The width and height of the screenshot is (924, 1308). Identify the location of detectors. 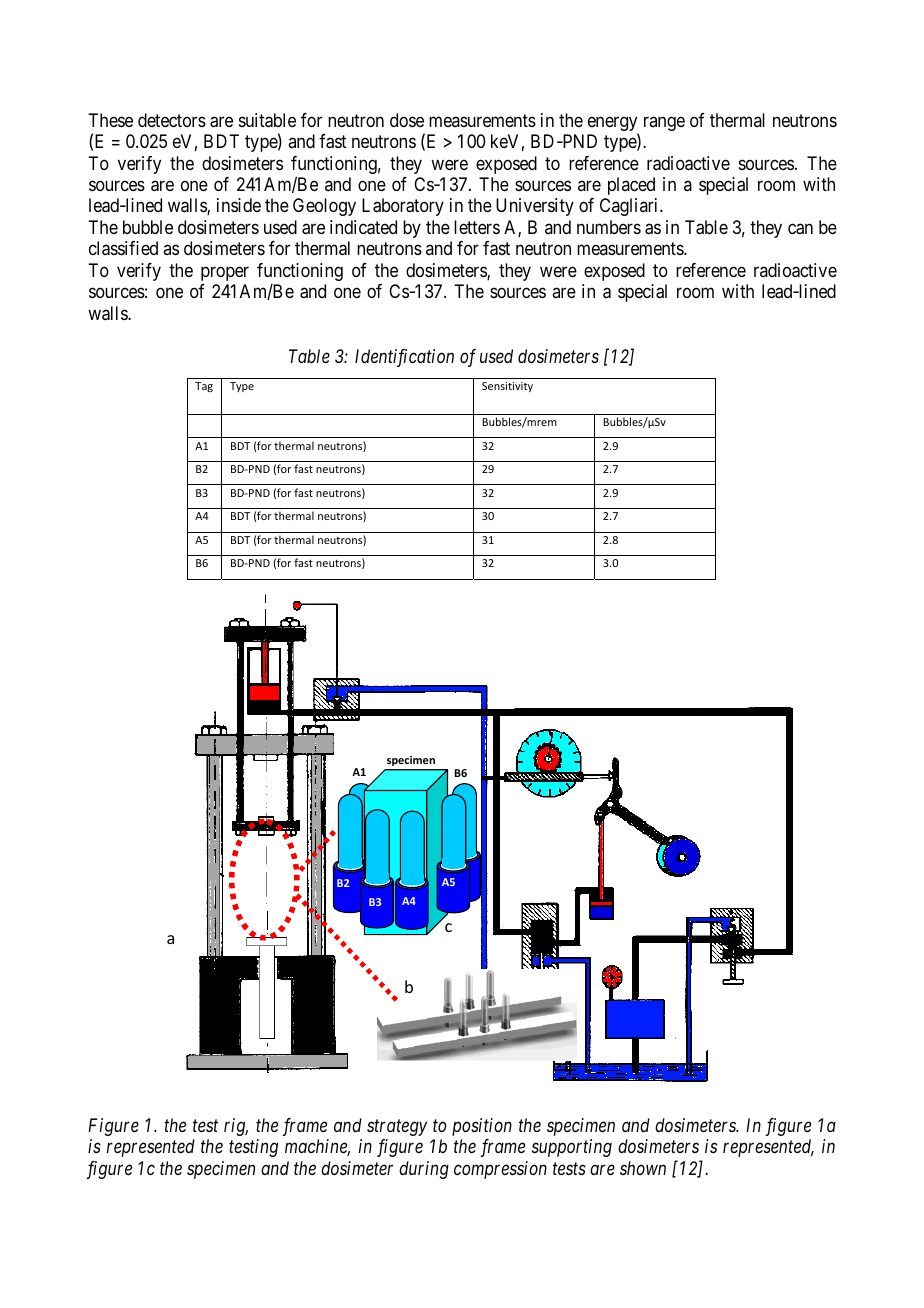
(172, 120).
